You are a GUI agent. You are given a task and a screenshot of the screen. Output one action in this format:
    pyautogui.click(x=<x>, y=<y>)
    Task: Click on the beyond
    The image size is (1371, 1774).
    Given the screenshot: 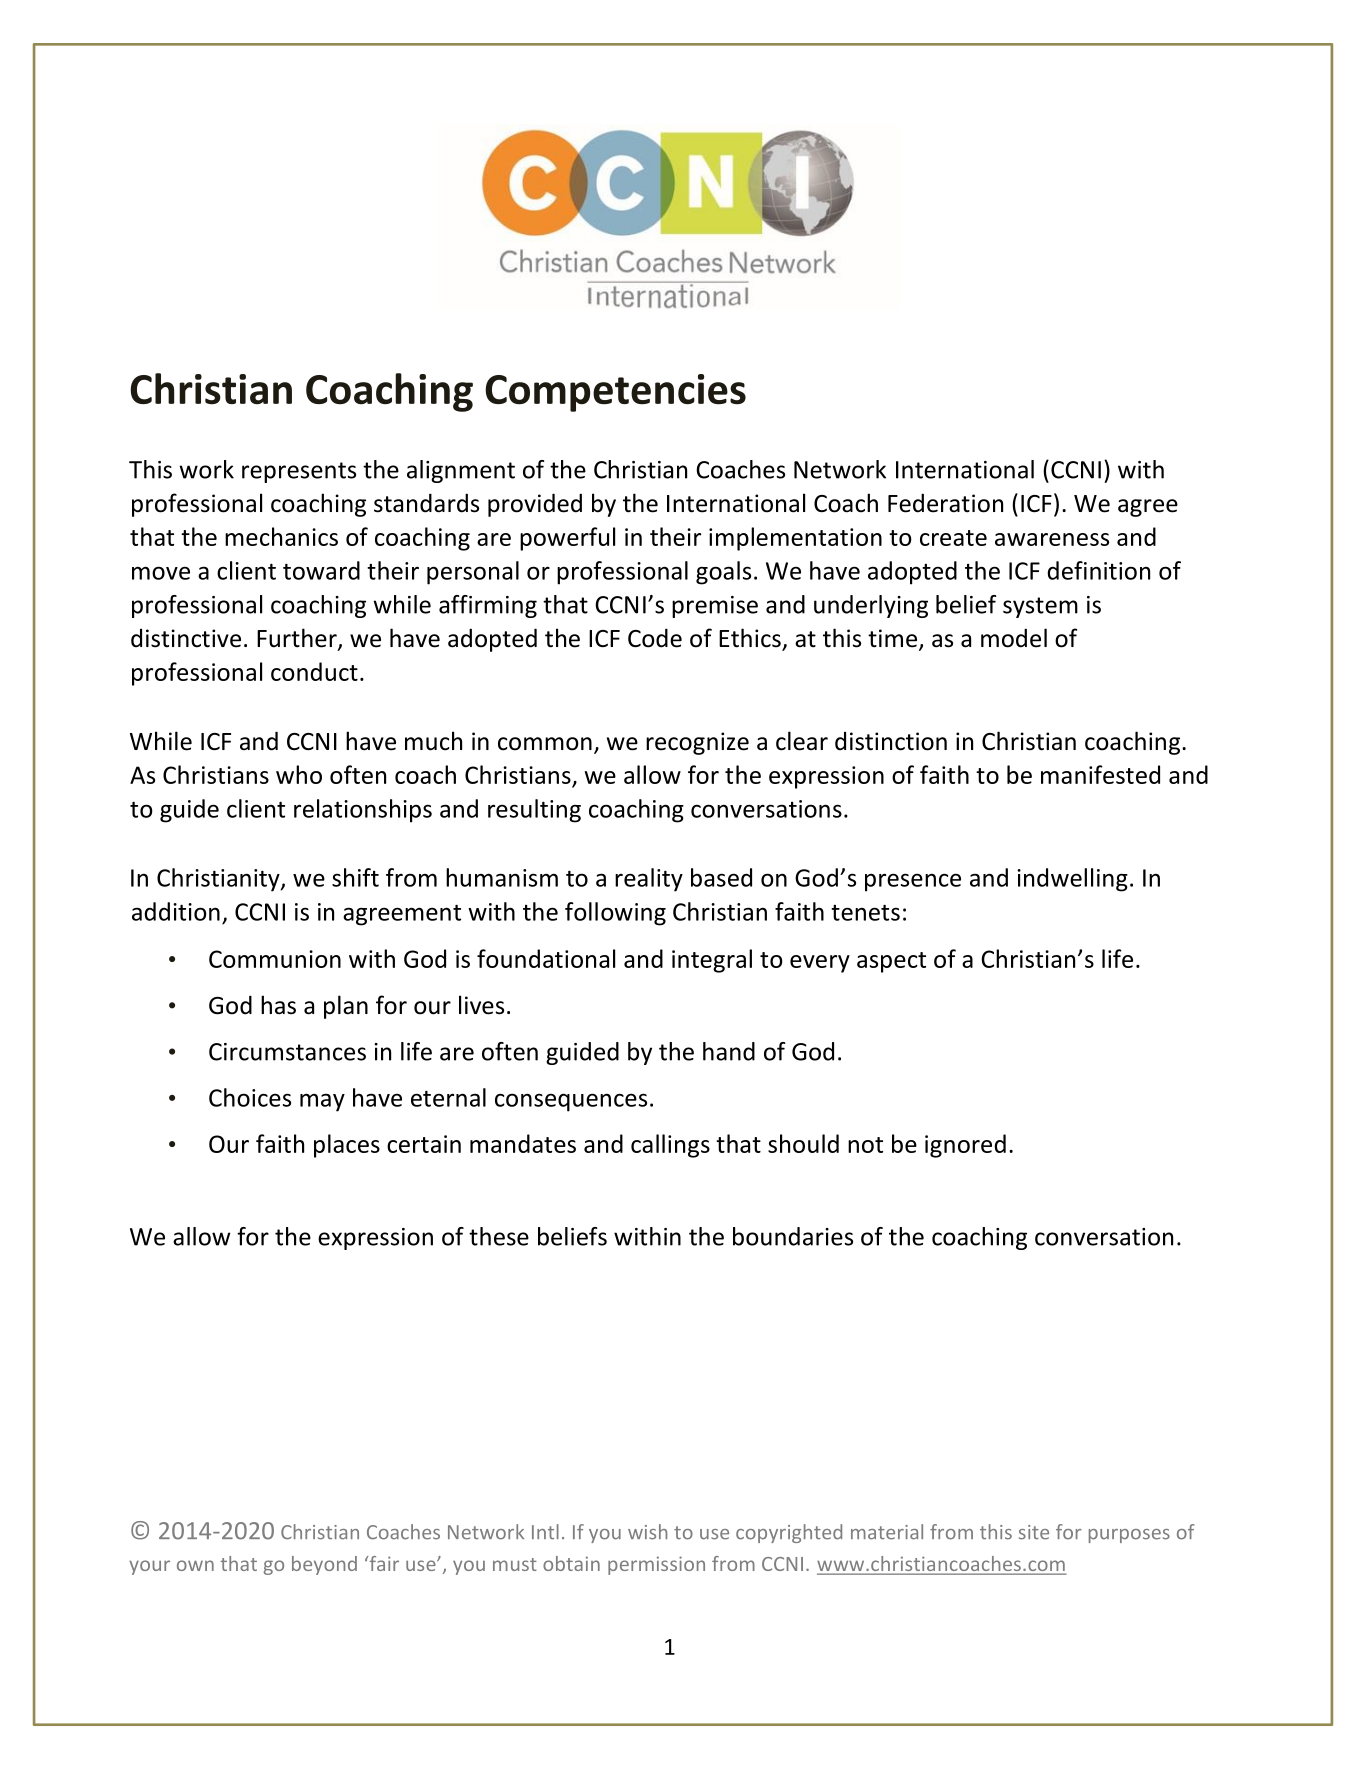 What is the action you would take?
    pyautogui.click(x=324, y=1565)
